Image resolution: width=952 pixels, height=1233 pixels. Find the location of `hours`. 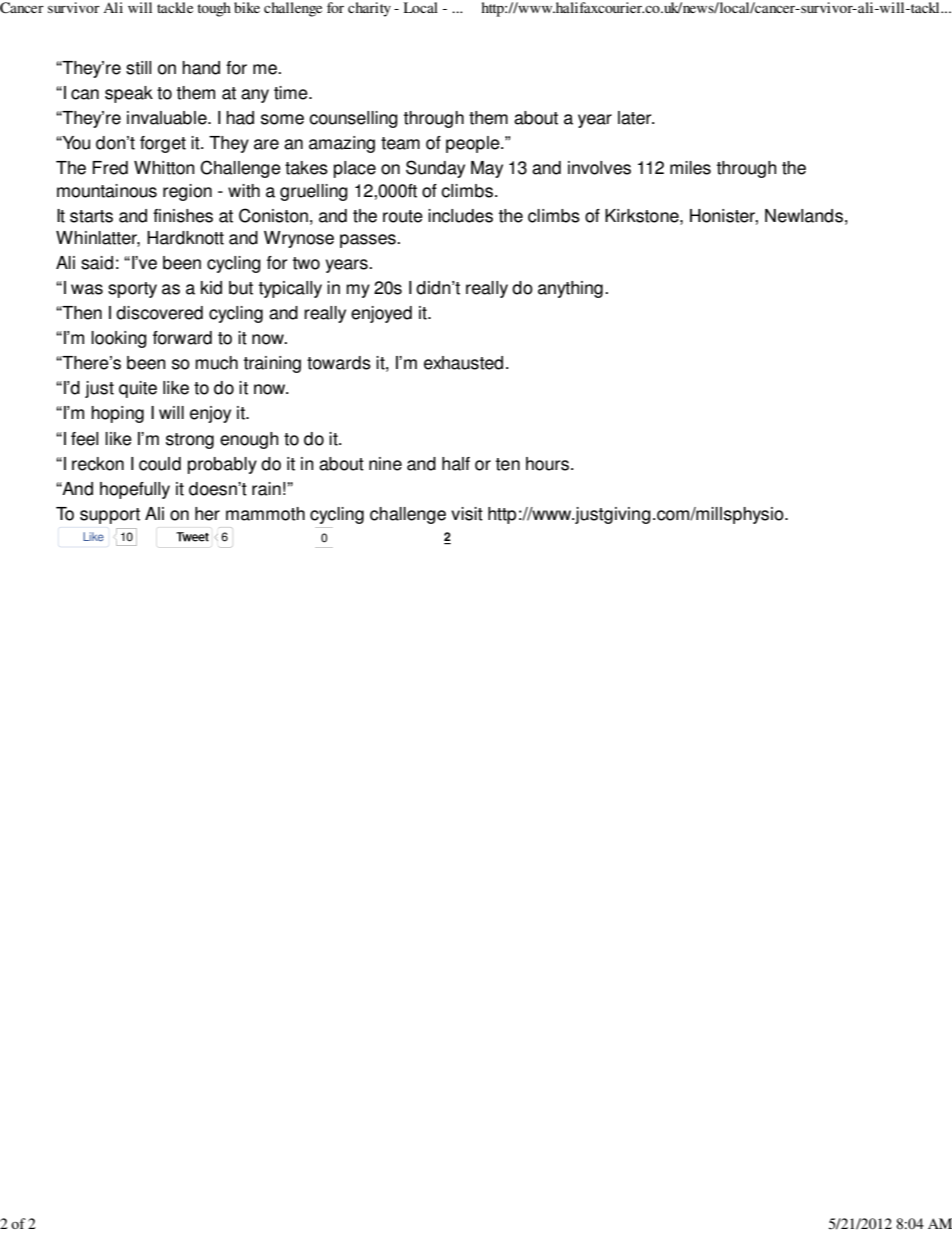

hours is located at coordinates (547, 464).
